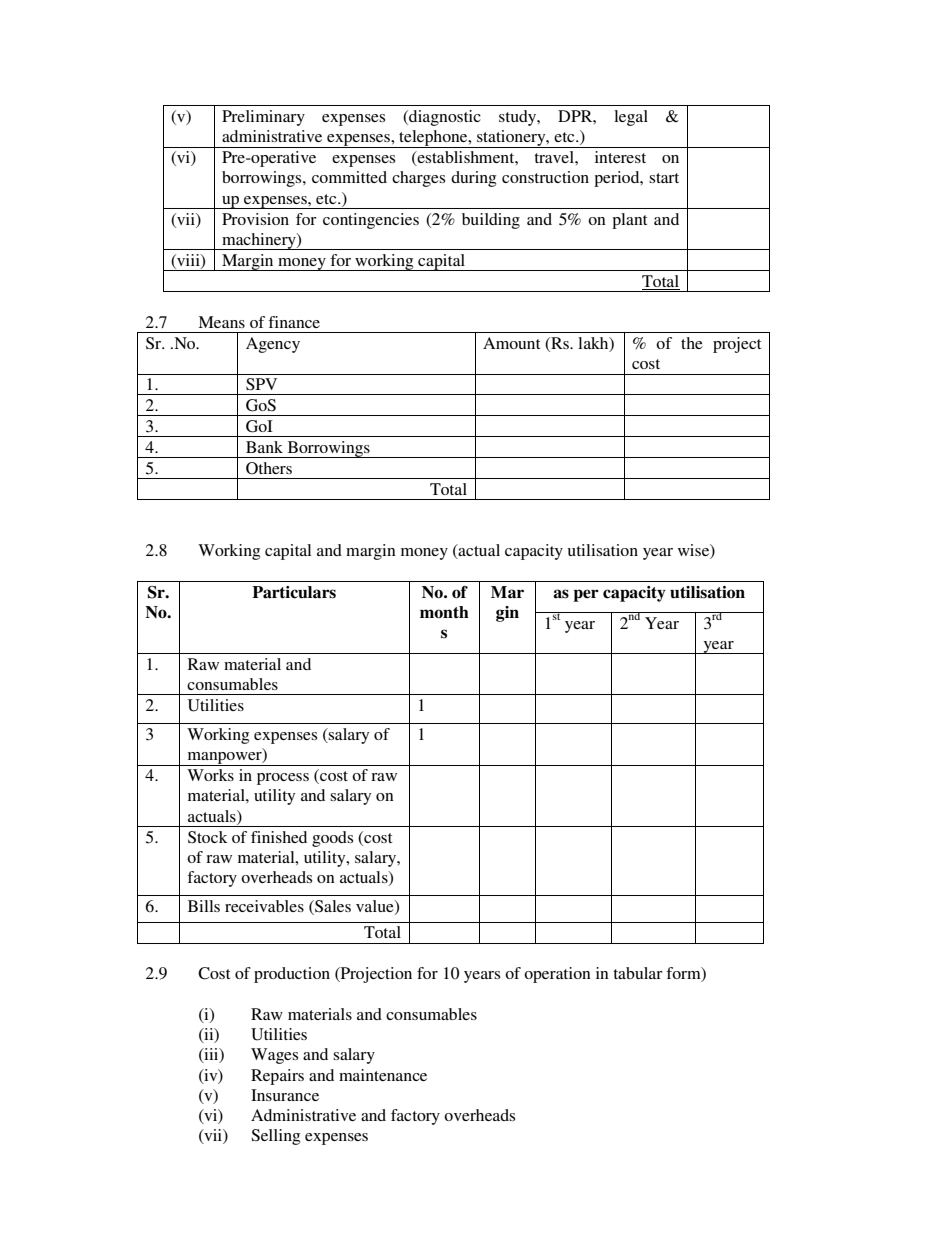 The height and width of the image is (1233, 952). Describe the element at coordinates (620, 157) in the image. I see `interest` at that location.
